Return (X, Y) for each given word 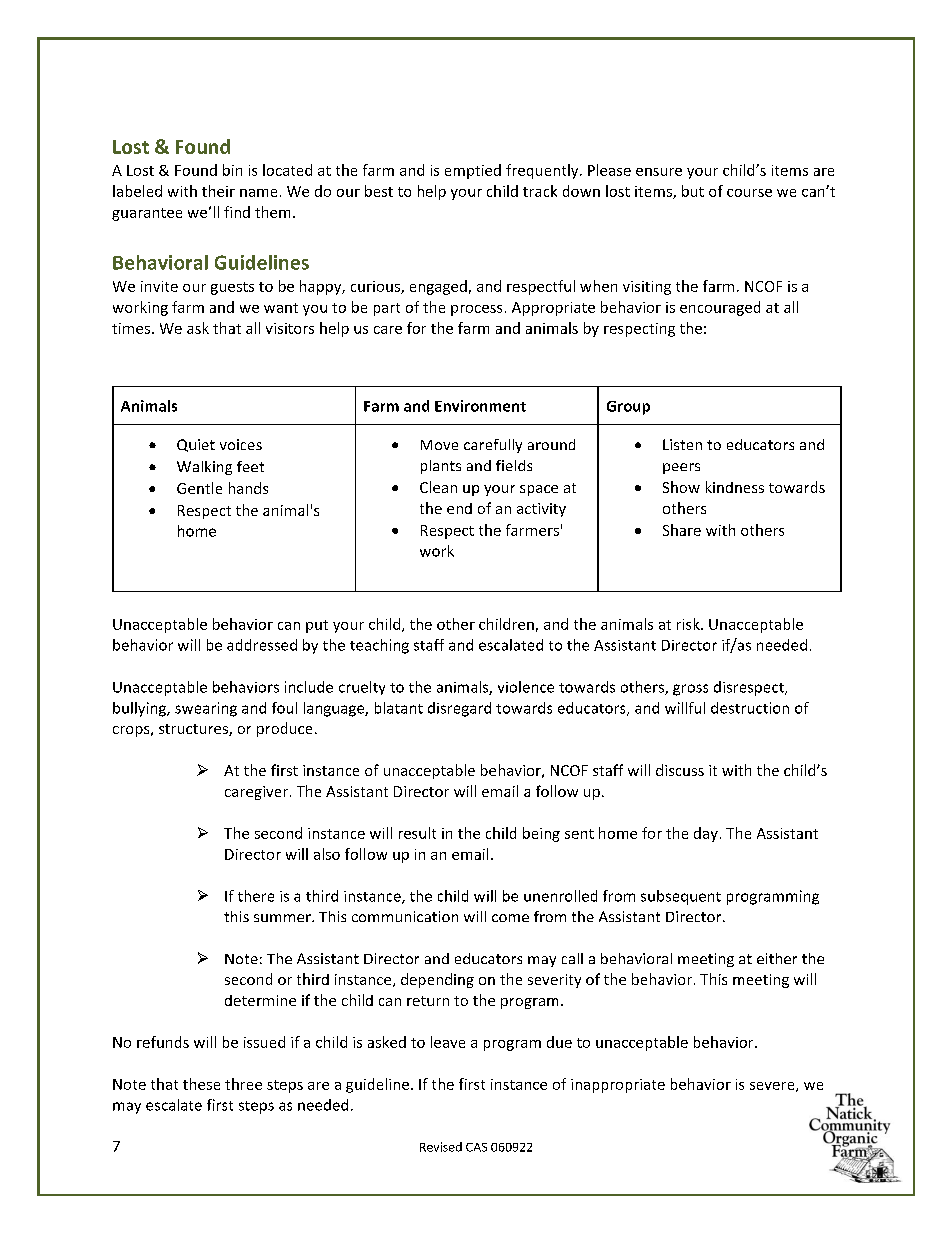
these (201, 1084)
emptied (473, 171)
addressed (262, 645)
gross (690, 690)
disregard (459, 709)
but (693, 191)
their (218, 191)
